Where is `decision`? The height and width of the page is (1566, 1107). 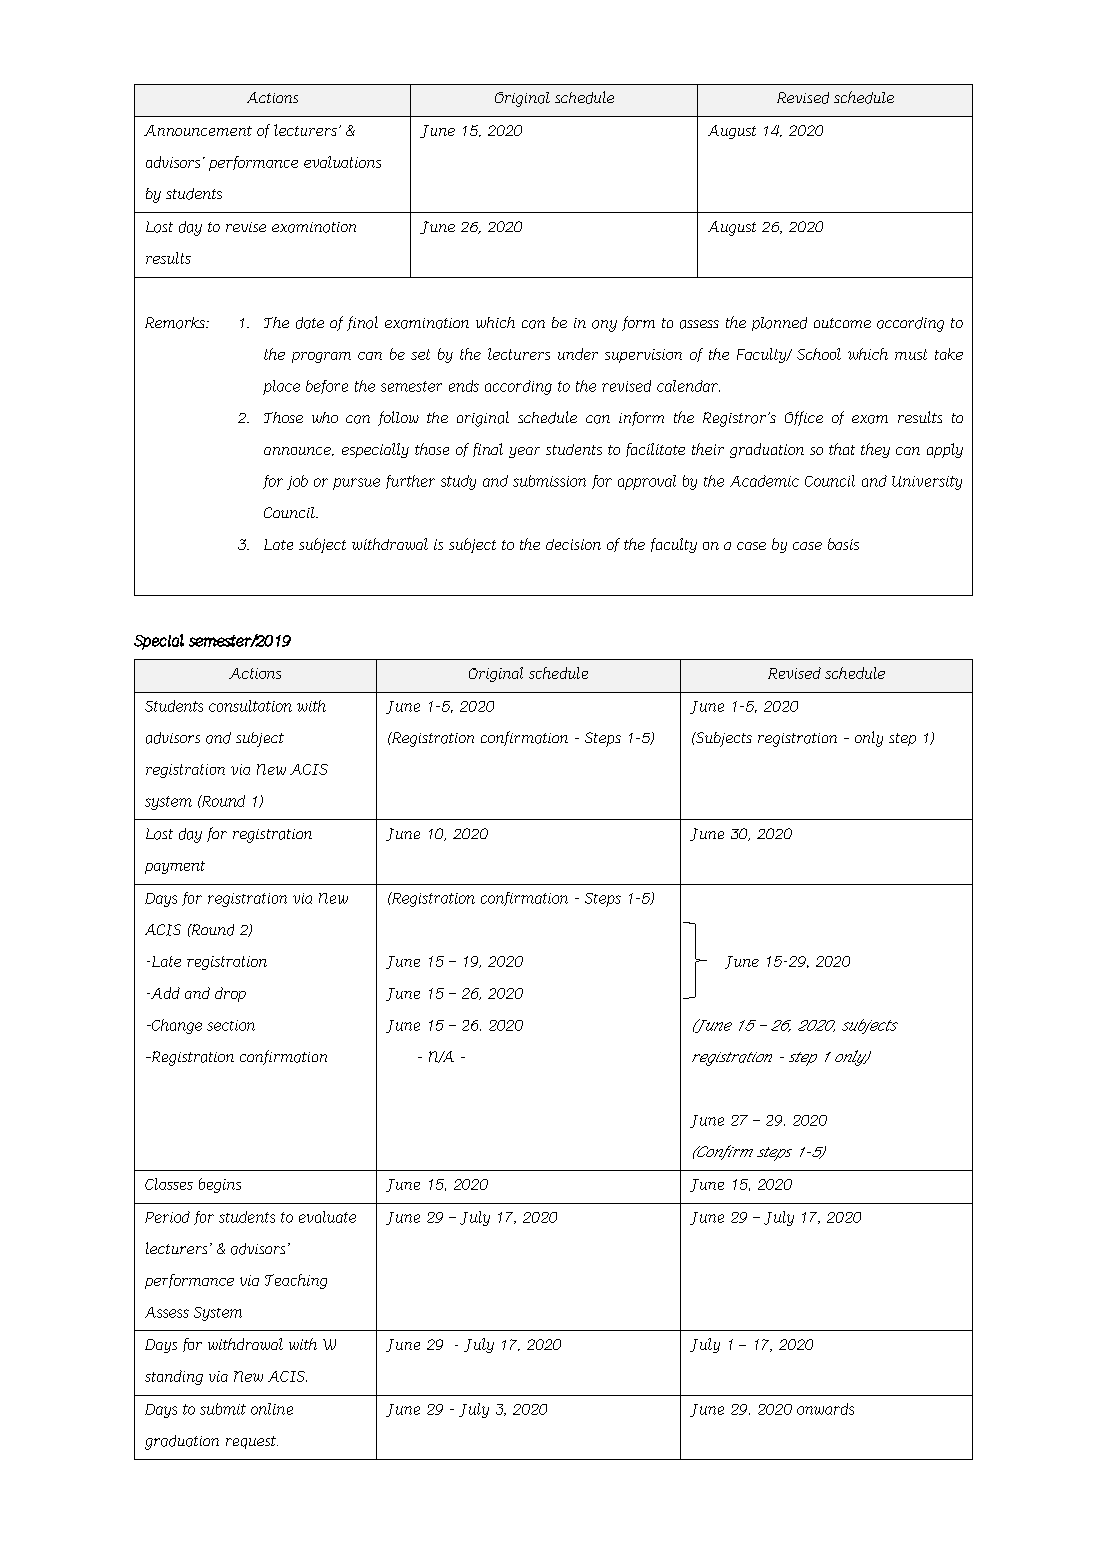
decision is located at coordinates (573, 544).
